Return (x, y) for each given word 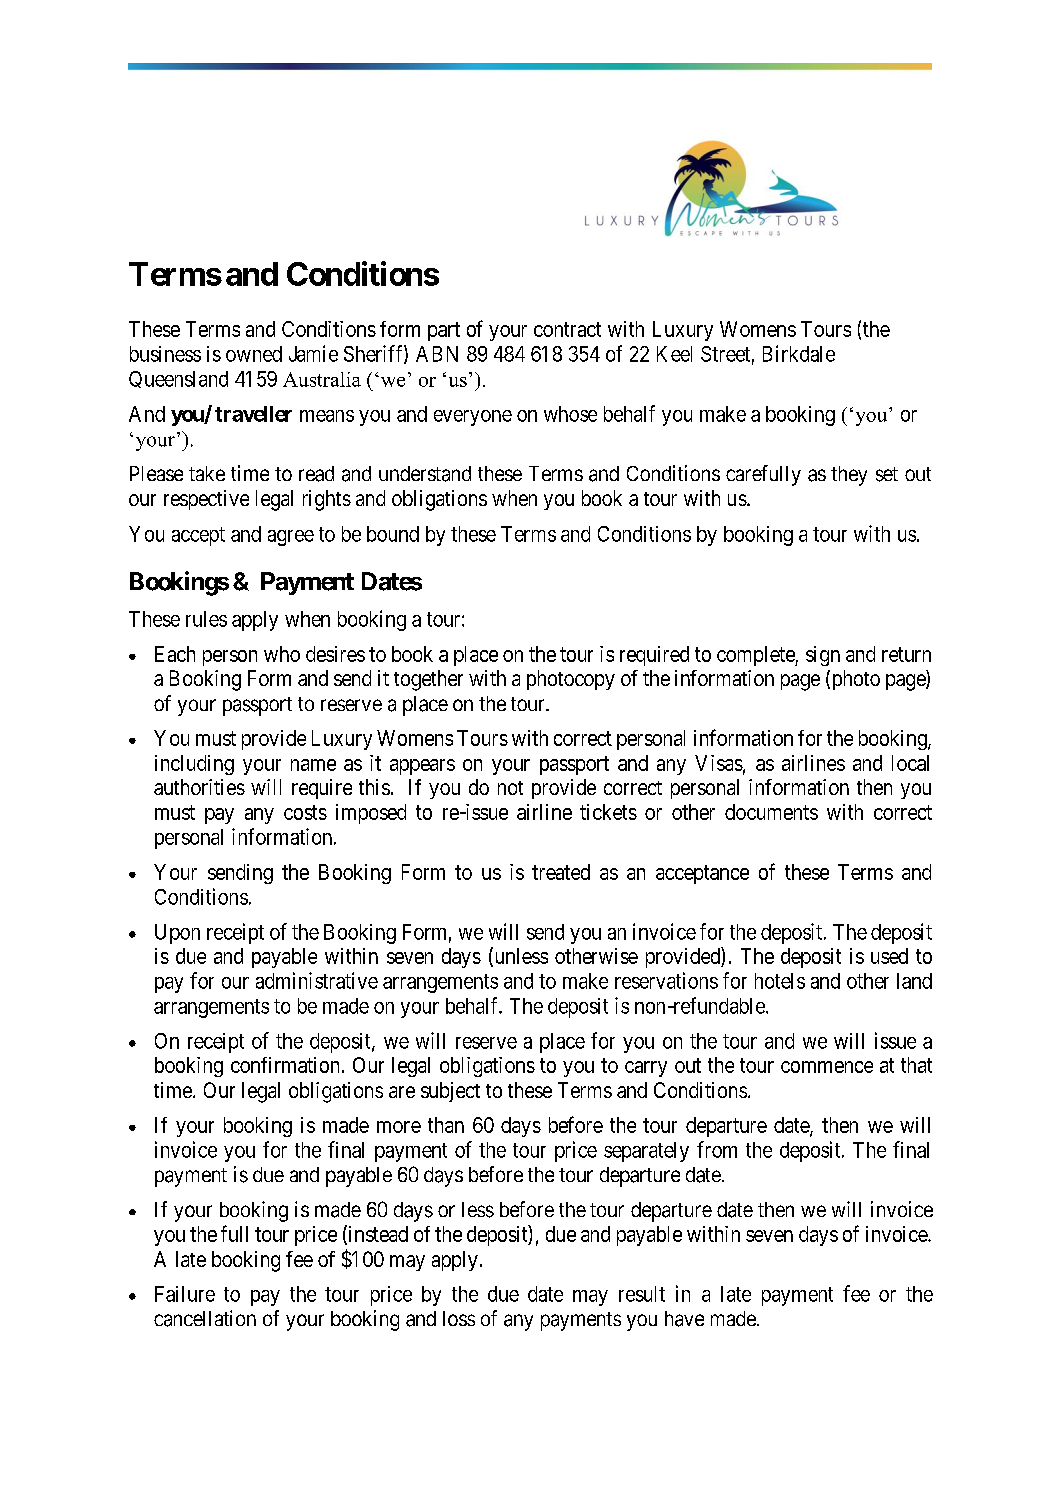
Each (175, 654)
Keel (674, 354)
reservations (666, 980)
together (428, 680)
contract (567, 329)
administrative (317, 980)
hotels (780, 981)
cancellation (205, 1318)
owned (254, 354)
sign (823, 656)
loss (459, 1318)
